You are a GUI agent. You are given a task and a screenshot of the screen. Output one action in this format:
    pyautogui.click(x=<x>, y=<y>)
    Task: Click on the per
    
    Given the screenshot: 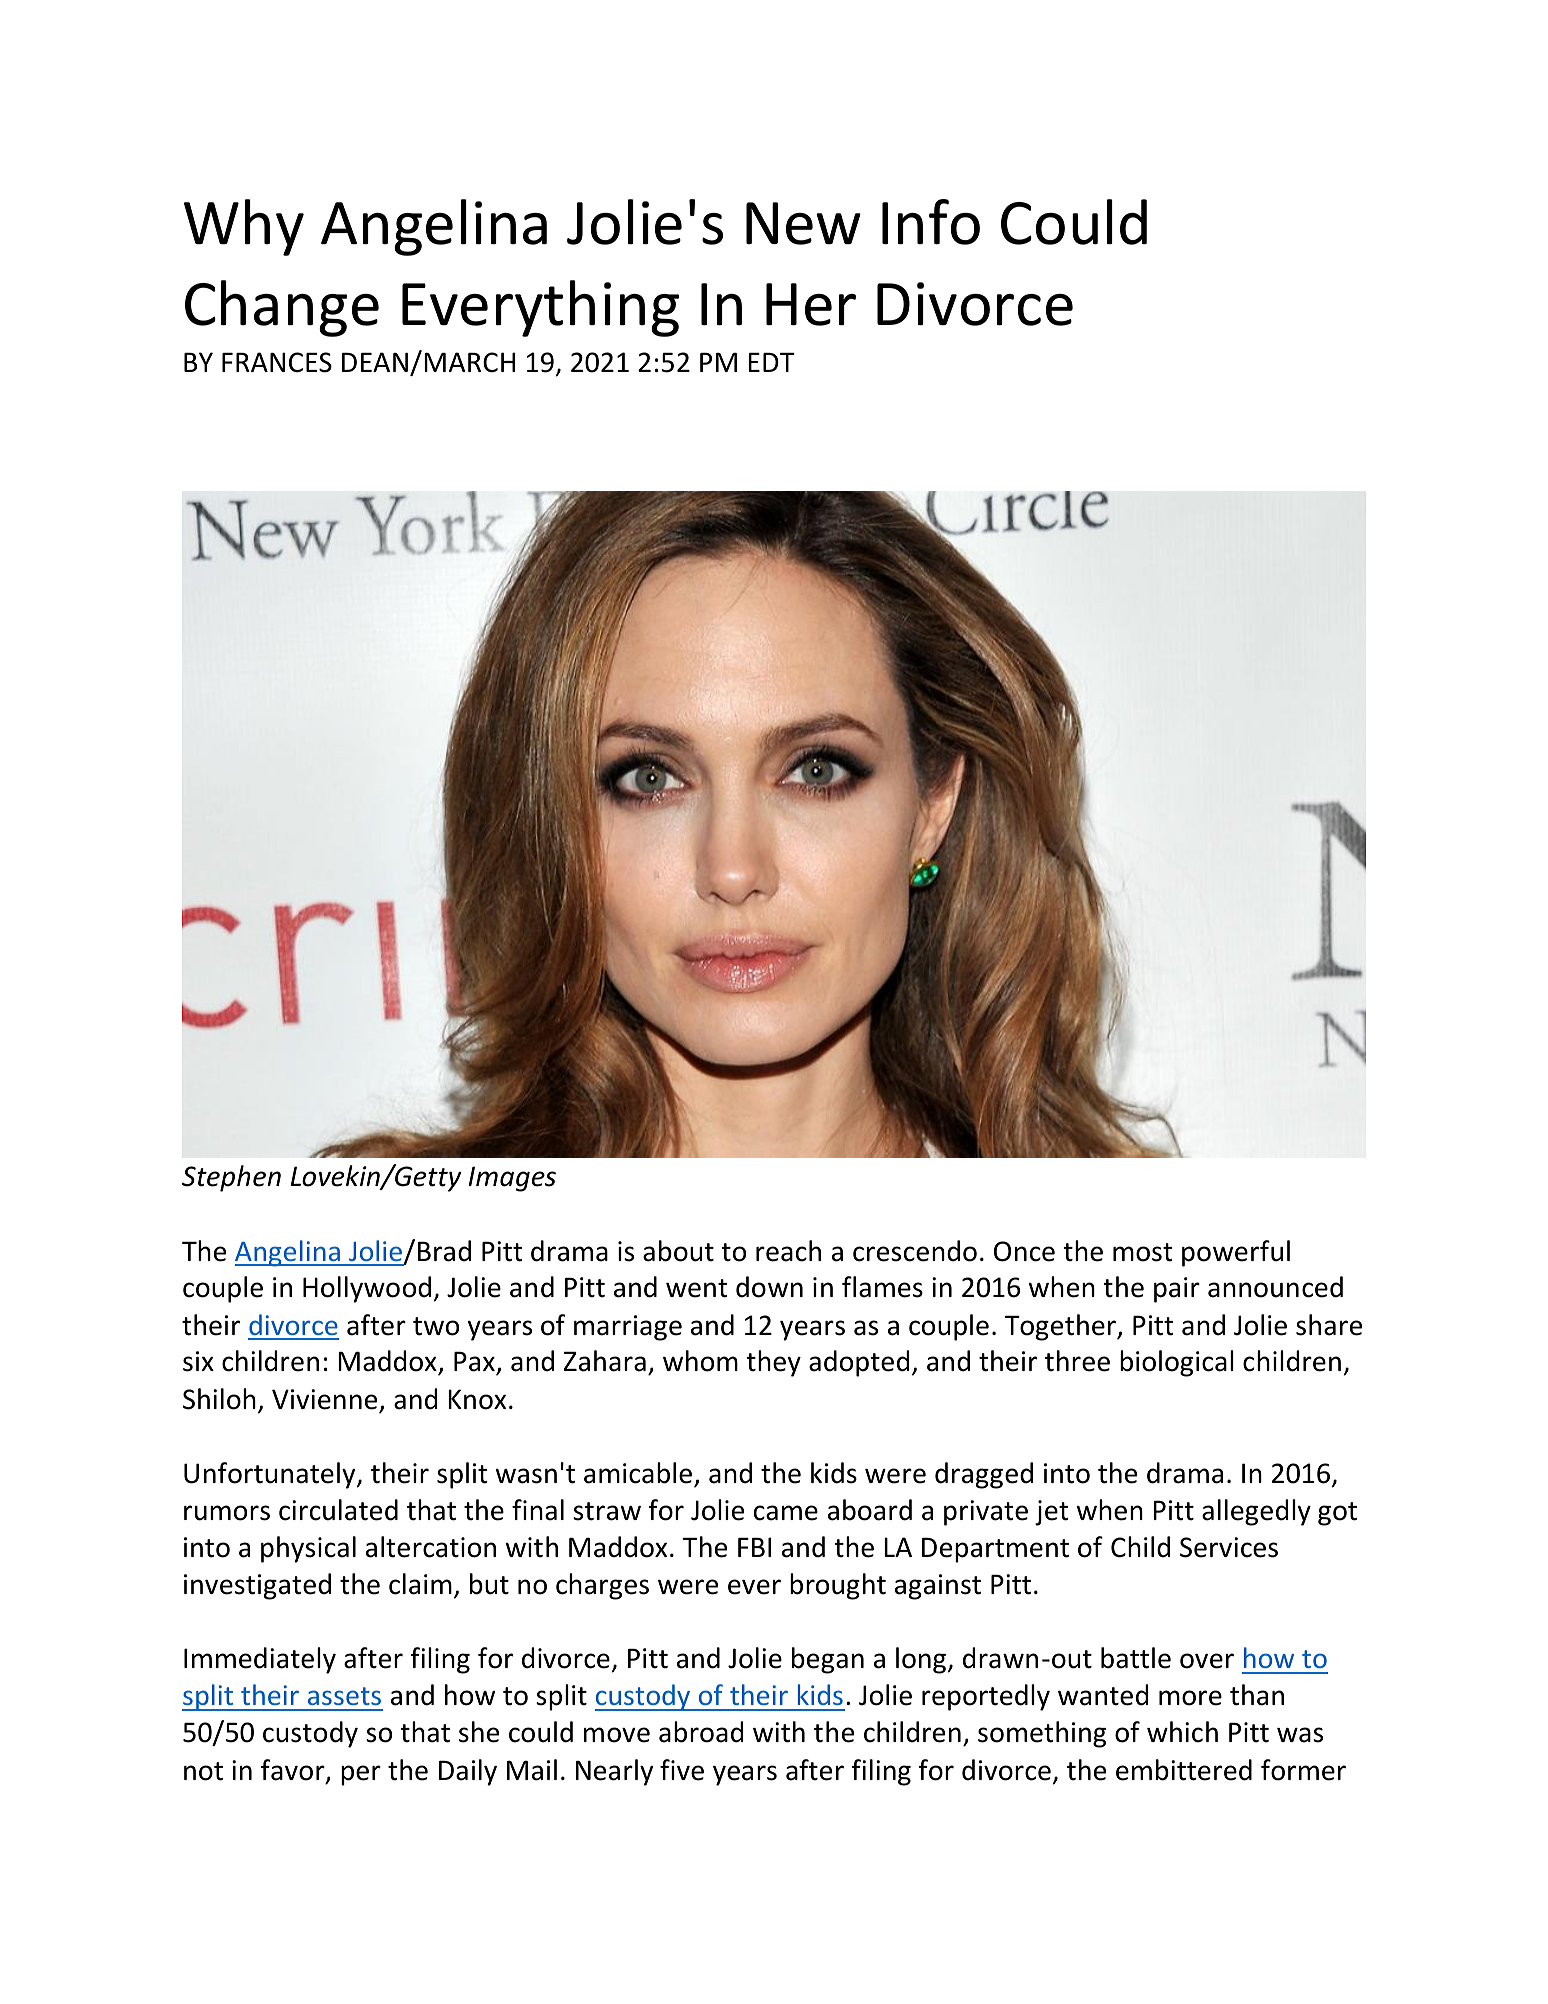 What is the action you would take?
    pyautogui.click(x=361, y=1775)
